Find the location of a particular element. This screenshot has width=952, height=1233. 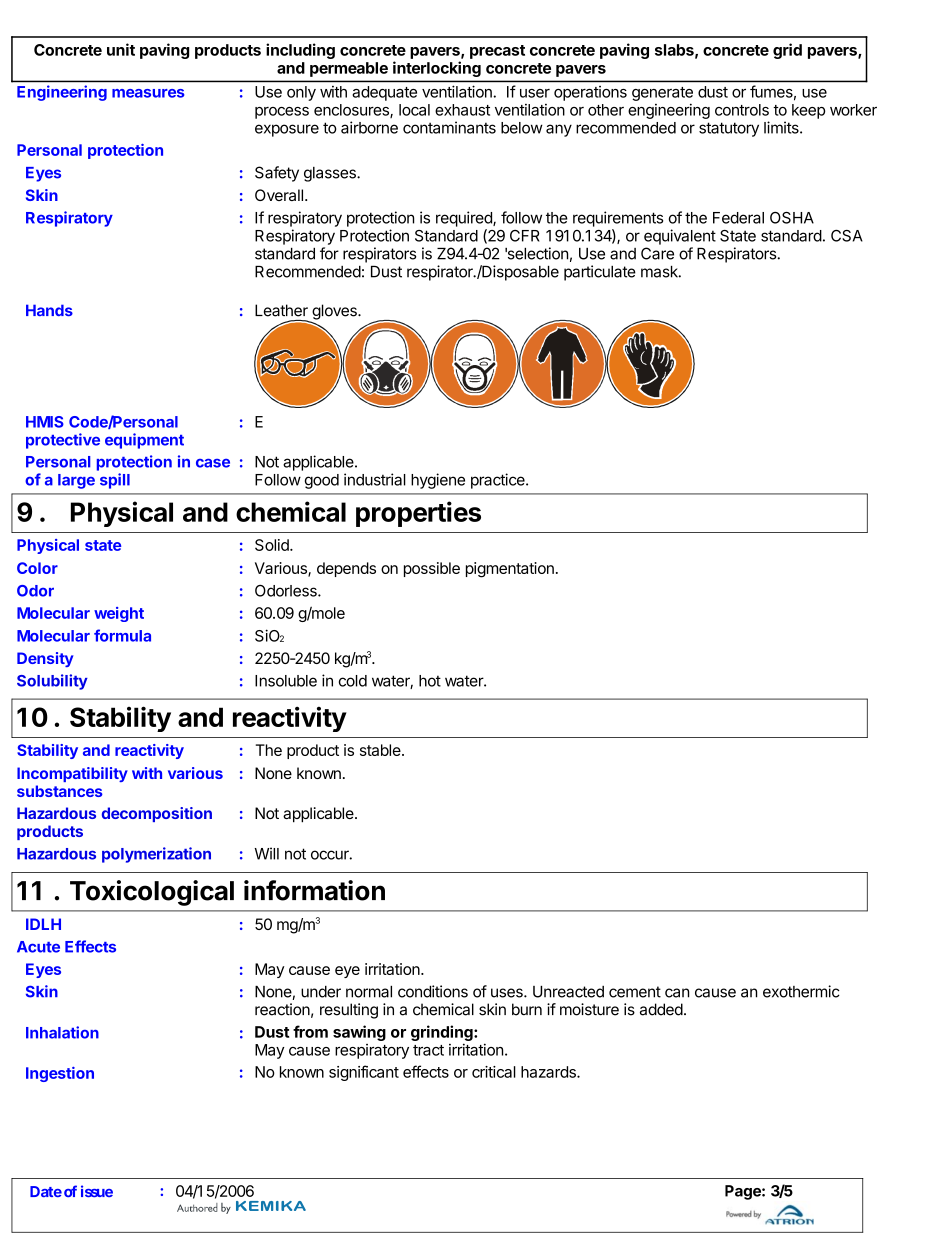

cement is located at coordinates (635, 992).
